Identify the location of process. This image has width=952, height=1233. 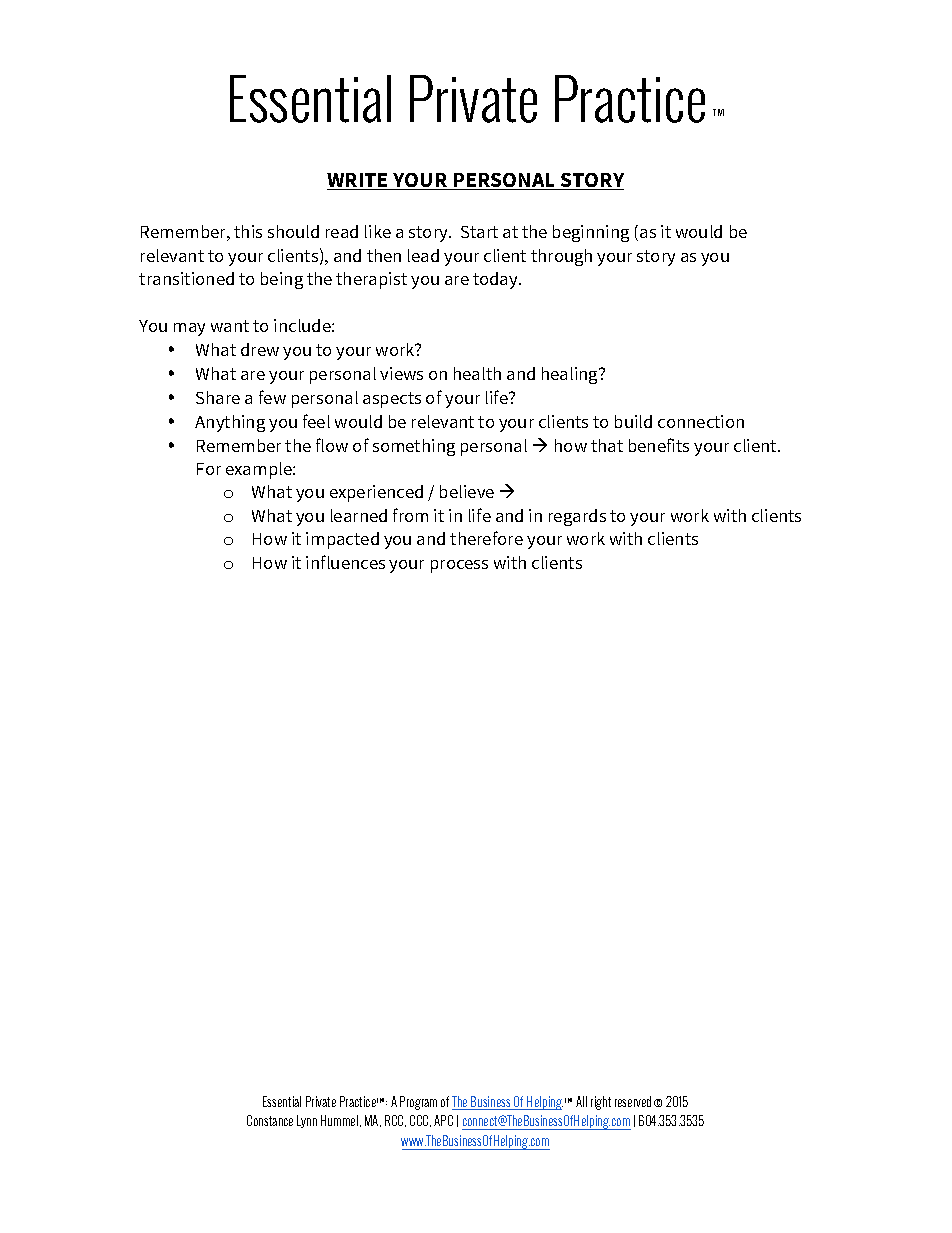
(459, 566).
